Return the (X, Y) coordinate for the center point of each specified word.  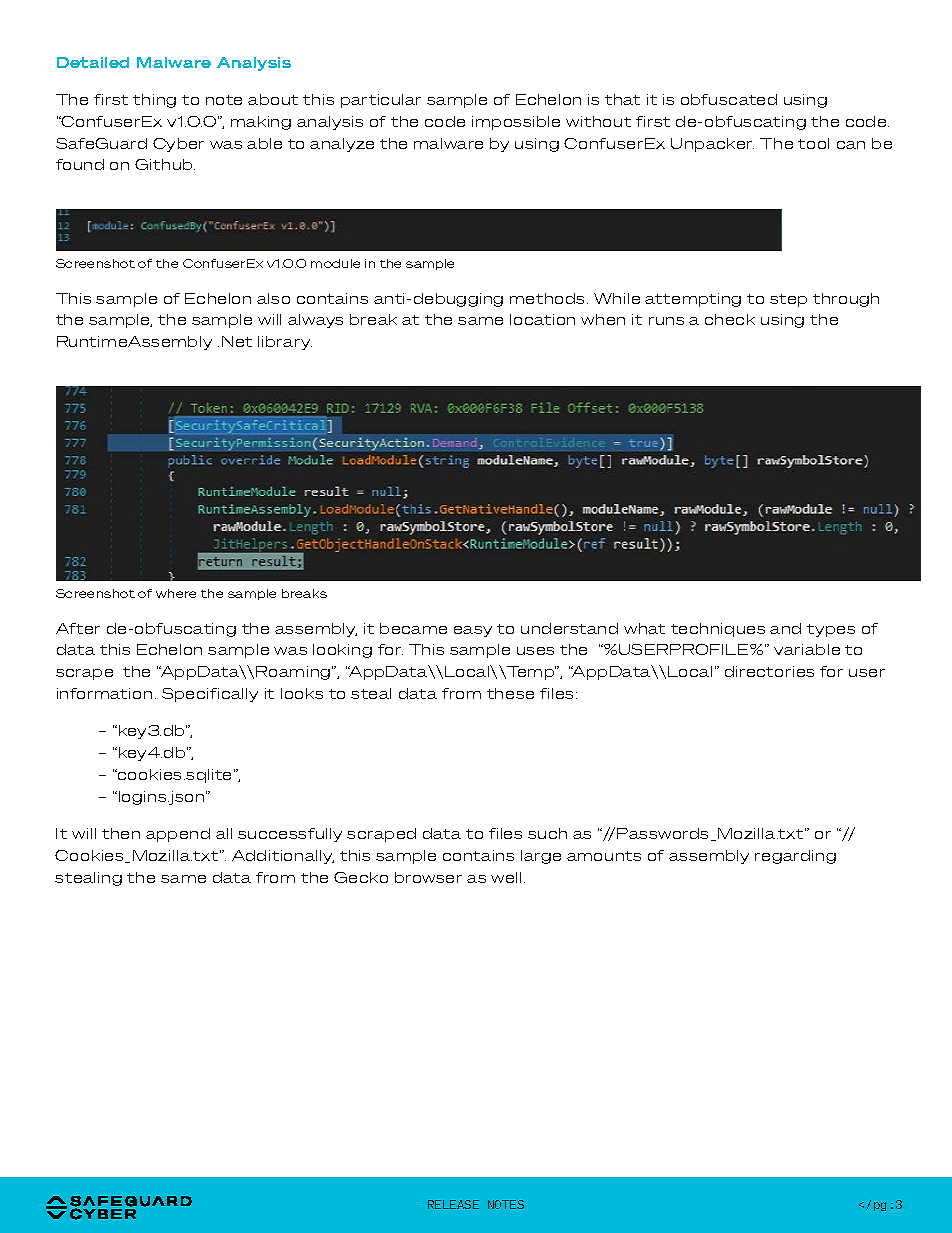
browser (428, 877)
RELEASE (453, 1204)
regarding (795, 857)
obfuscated (729, 99)
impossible (516, 123)
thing (154, 101)
